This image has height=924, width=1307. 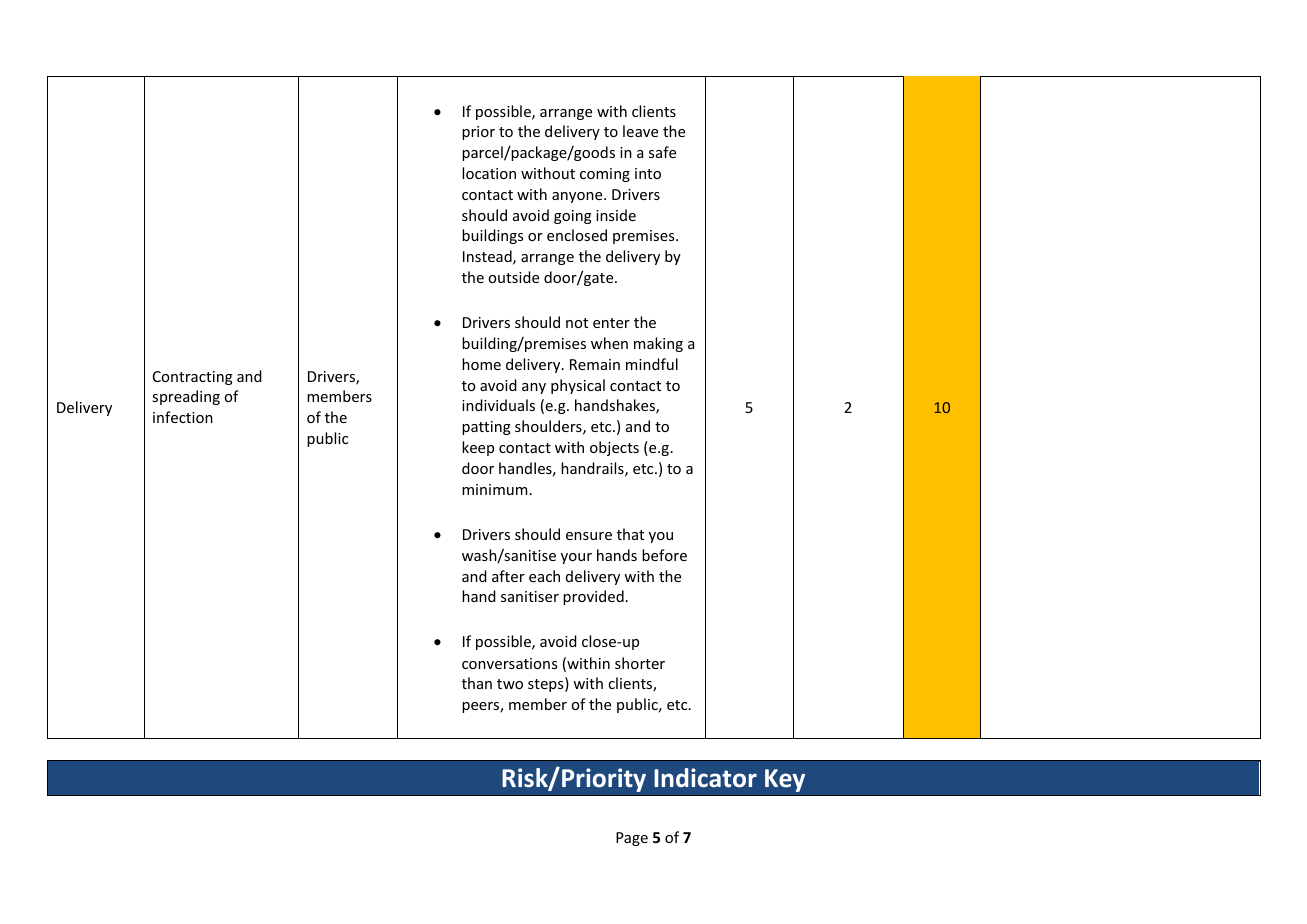 I want to click on anyone, so click(x=578, y=197).
